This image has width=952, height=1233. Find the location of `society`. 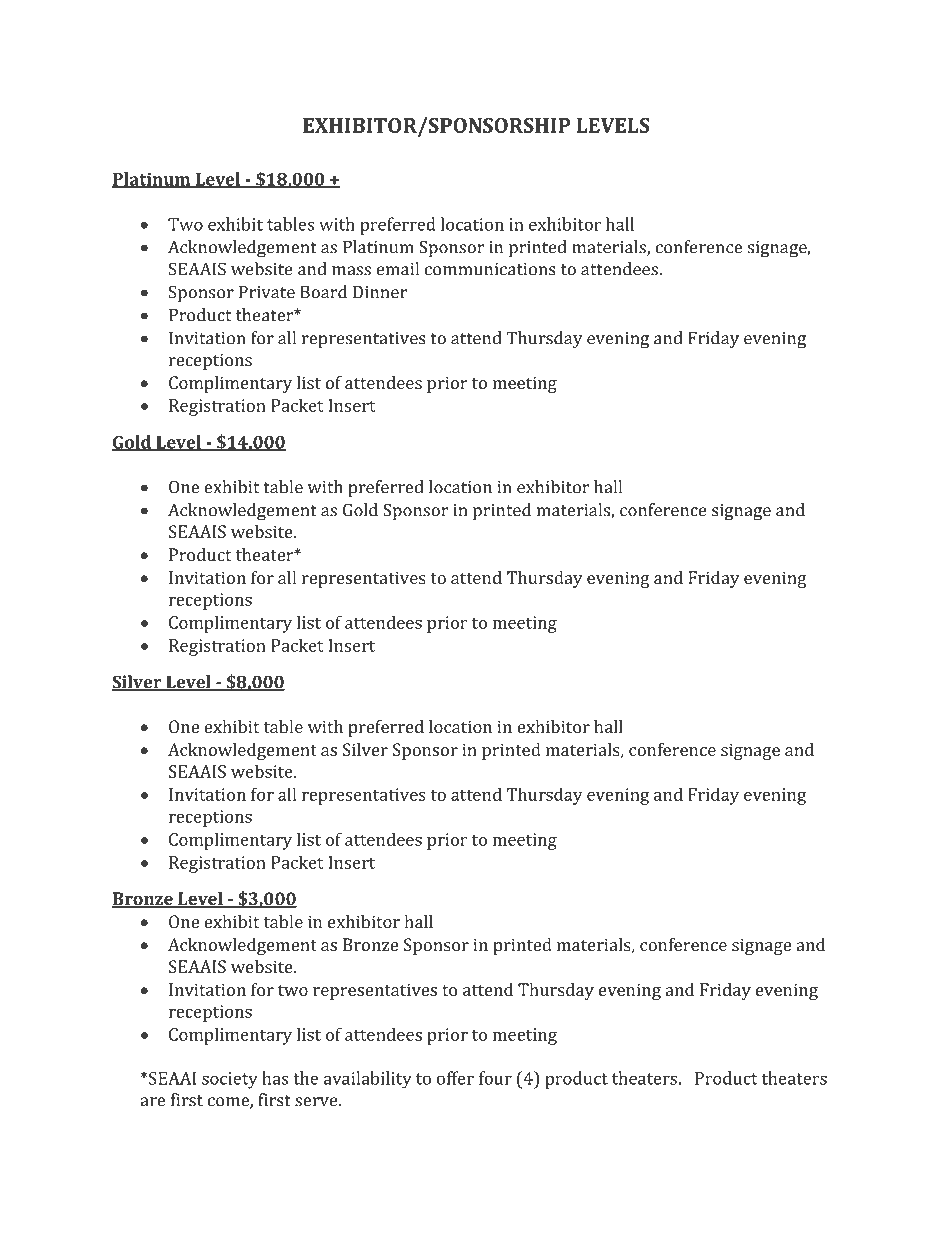

society is located at coordinates (230, 1080).
